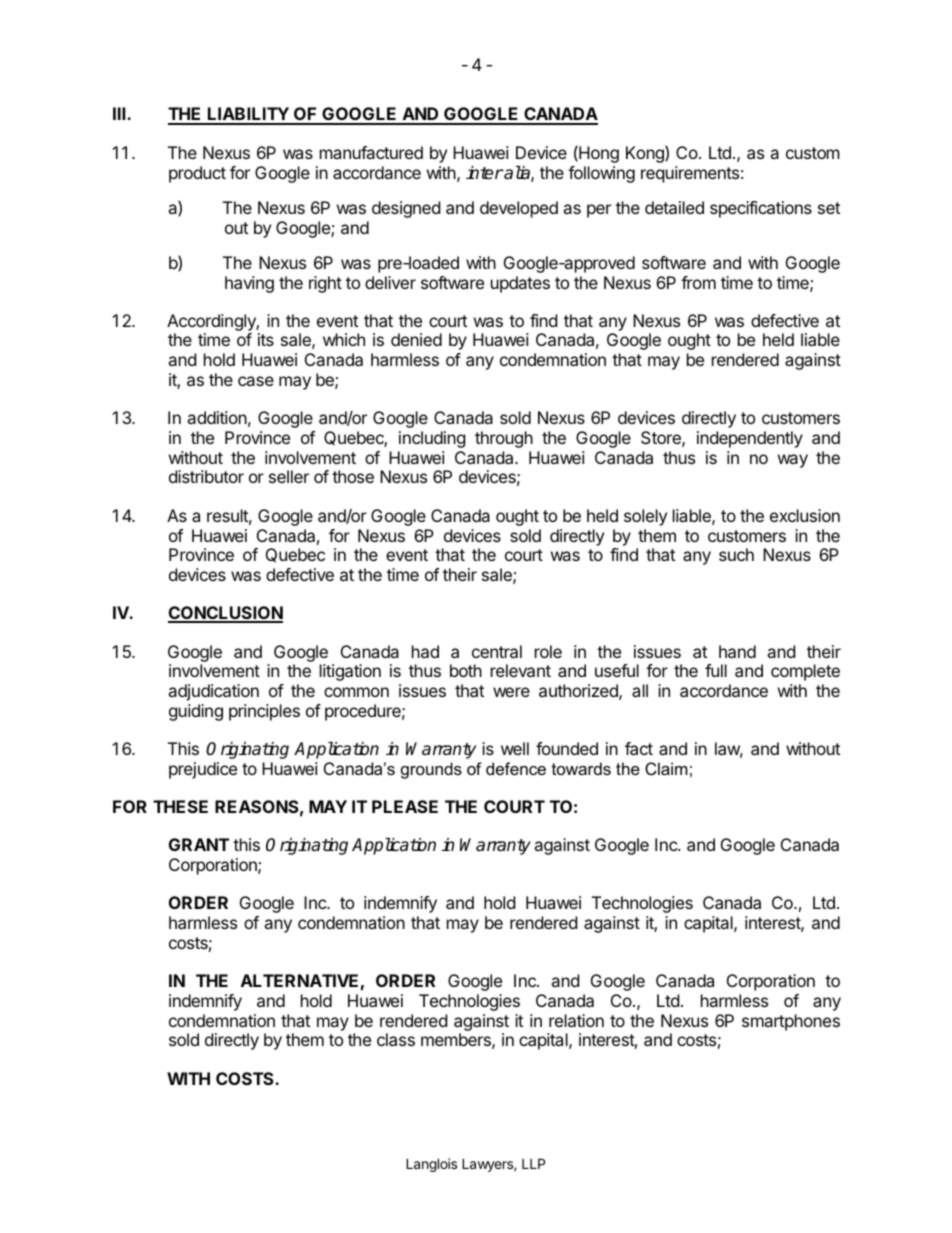 Image resolution: width=952 pixels, height=1233 pixels. What do you see at coordinates (761, 209) in the screenshot?
I see `specifications` at bounding box center [761, 209].
